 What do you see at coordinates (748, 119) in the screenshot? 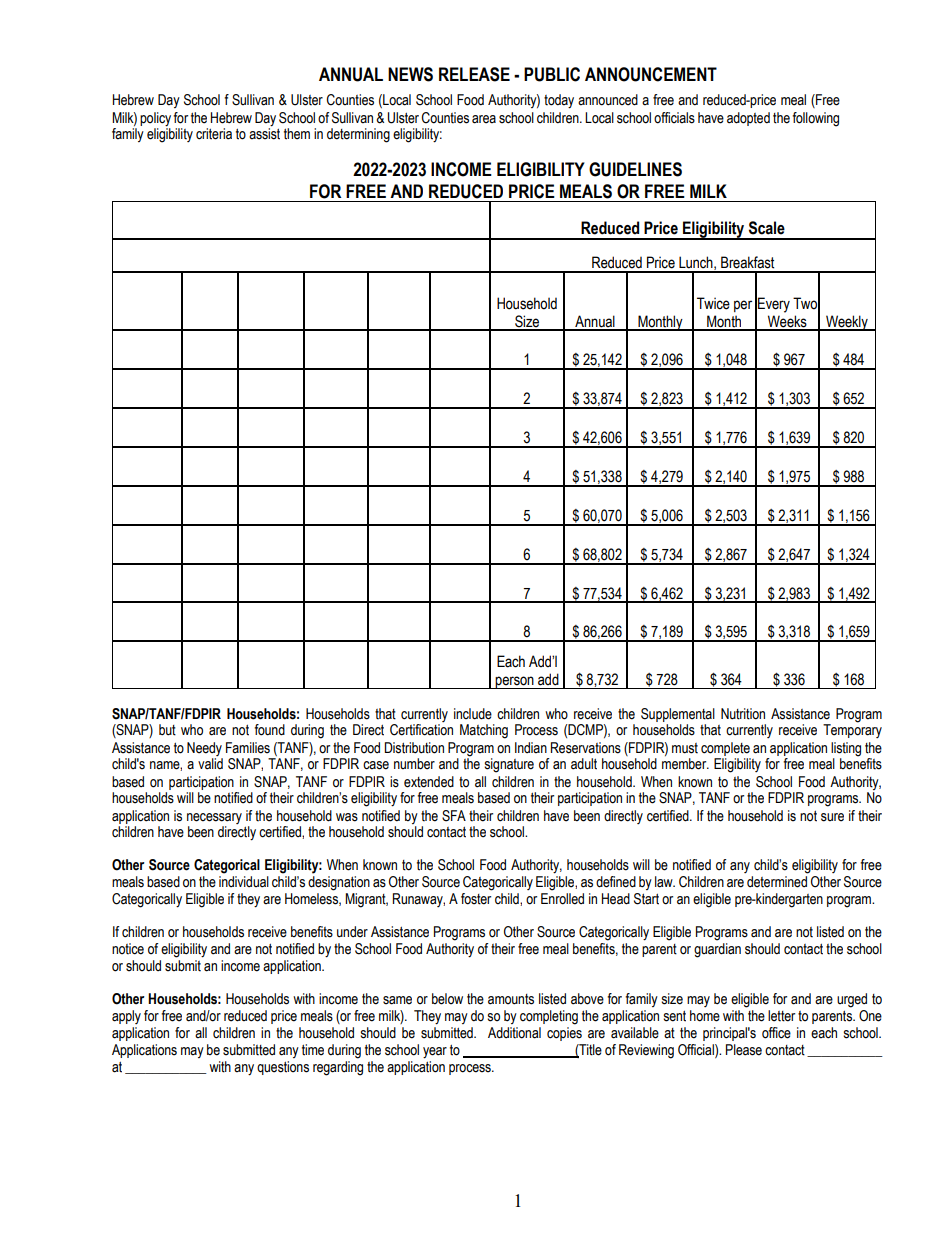
I see `adopted` at bounding box center [748, 119].
